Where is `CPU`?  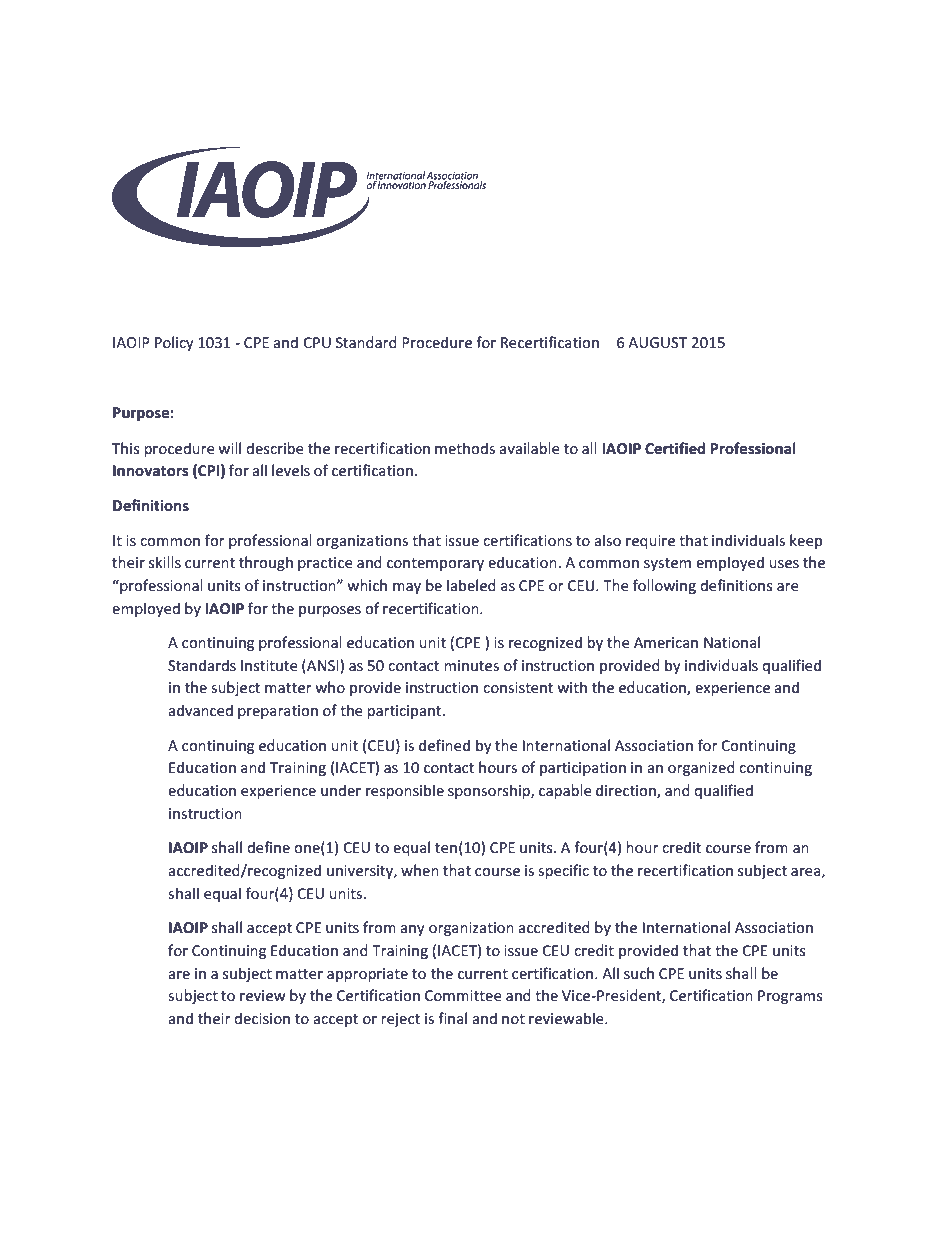
CPU is located at coordinates (317, 342).
